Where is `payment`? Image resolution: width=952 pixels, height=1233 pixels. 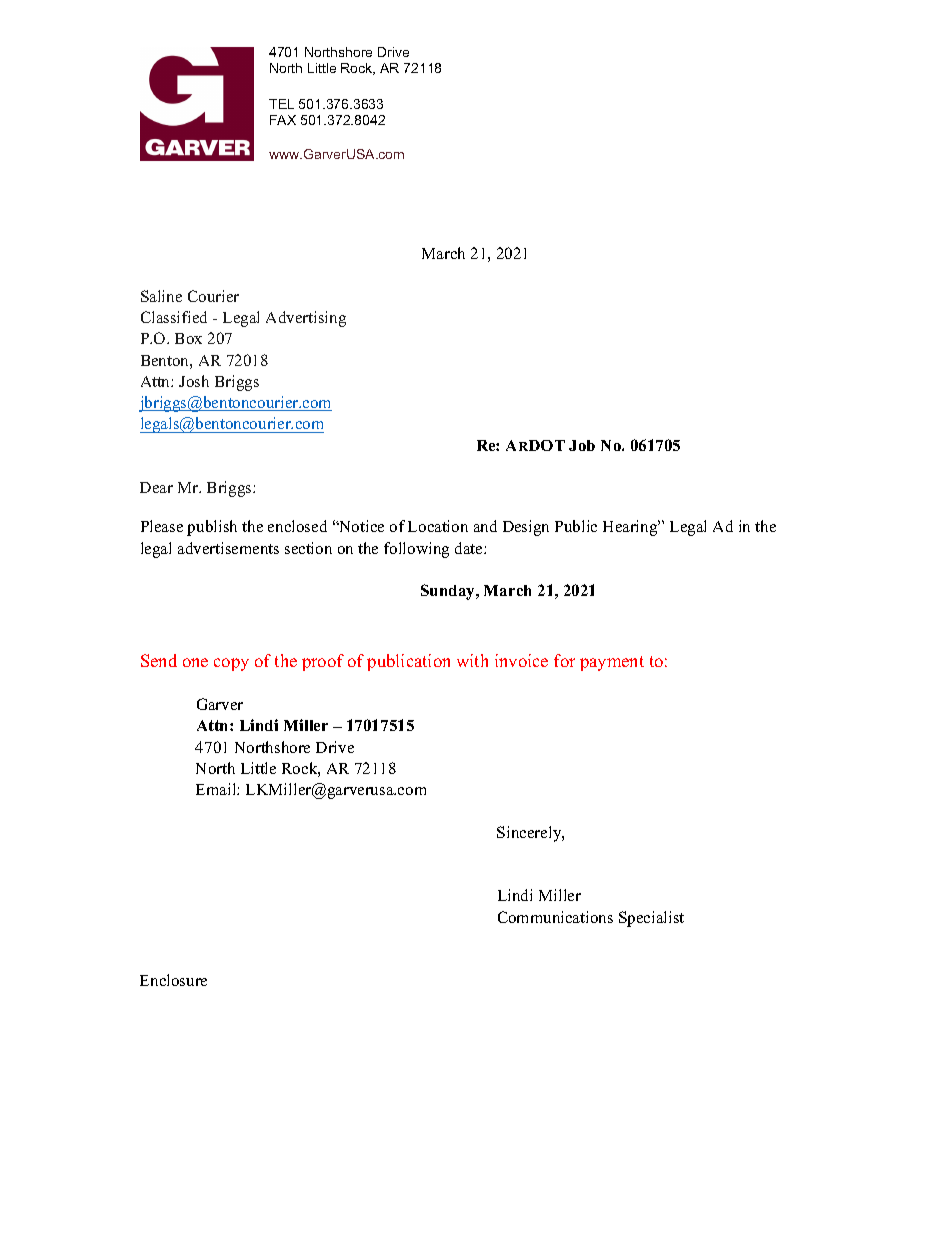
payment is located at coordinates (612, 663).
